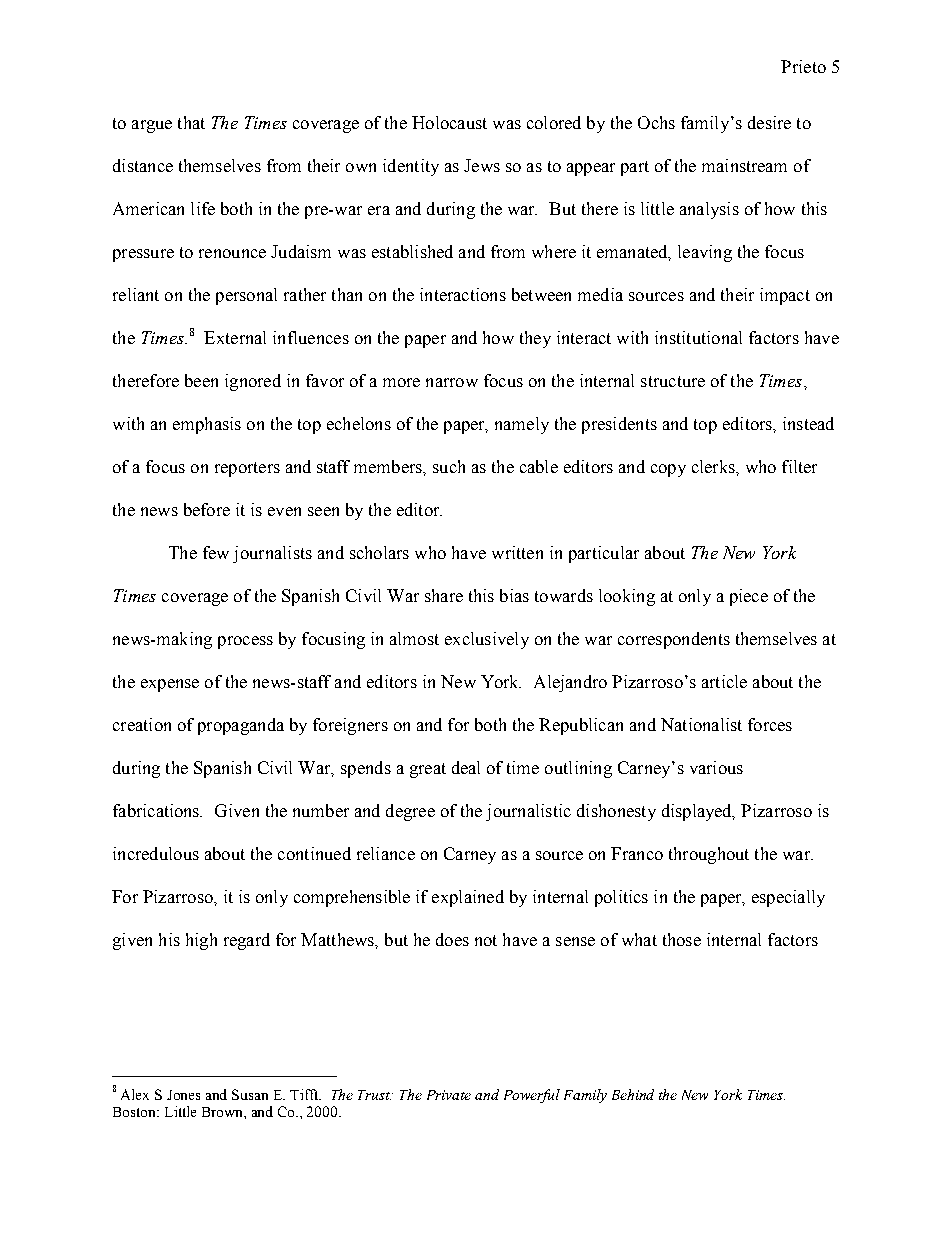  I want to click on piece, so click(749, 597).
